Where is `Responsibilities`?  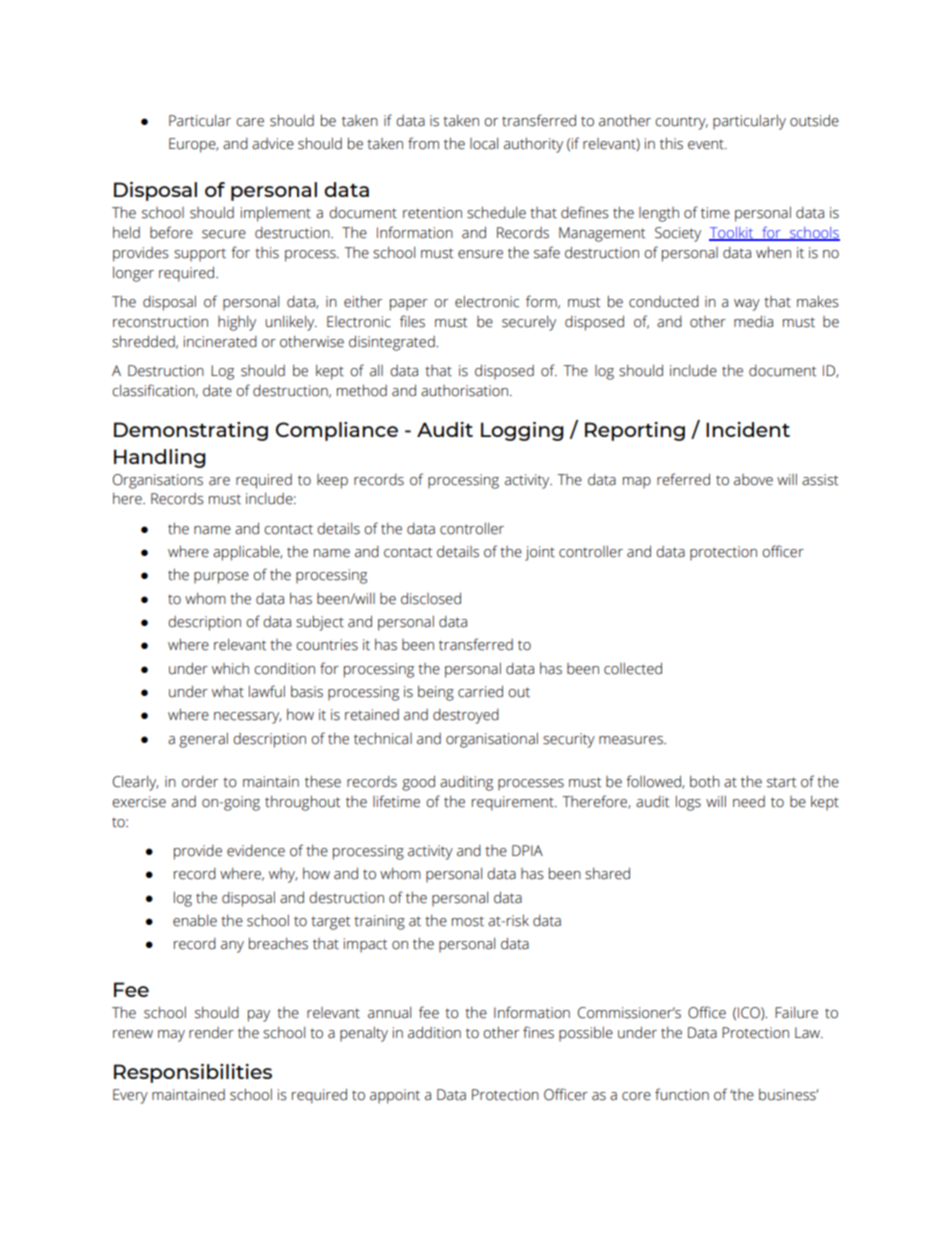
Responsibilities is located at coordinates (193, 1073).
